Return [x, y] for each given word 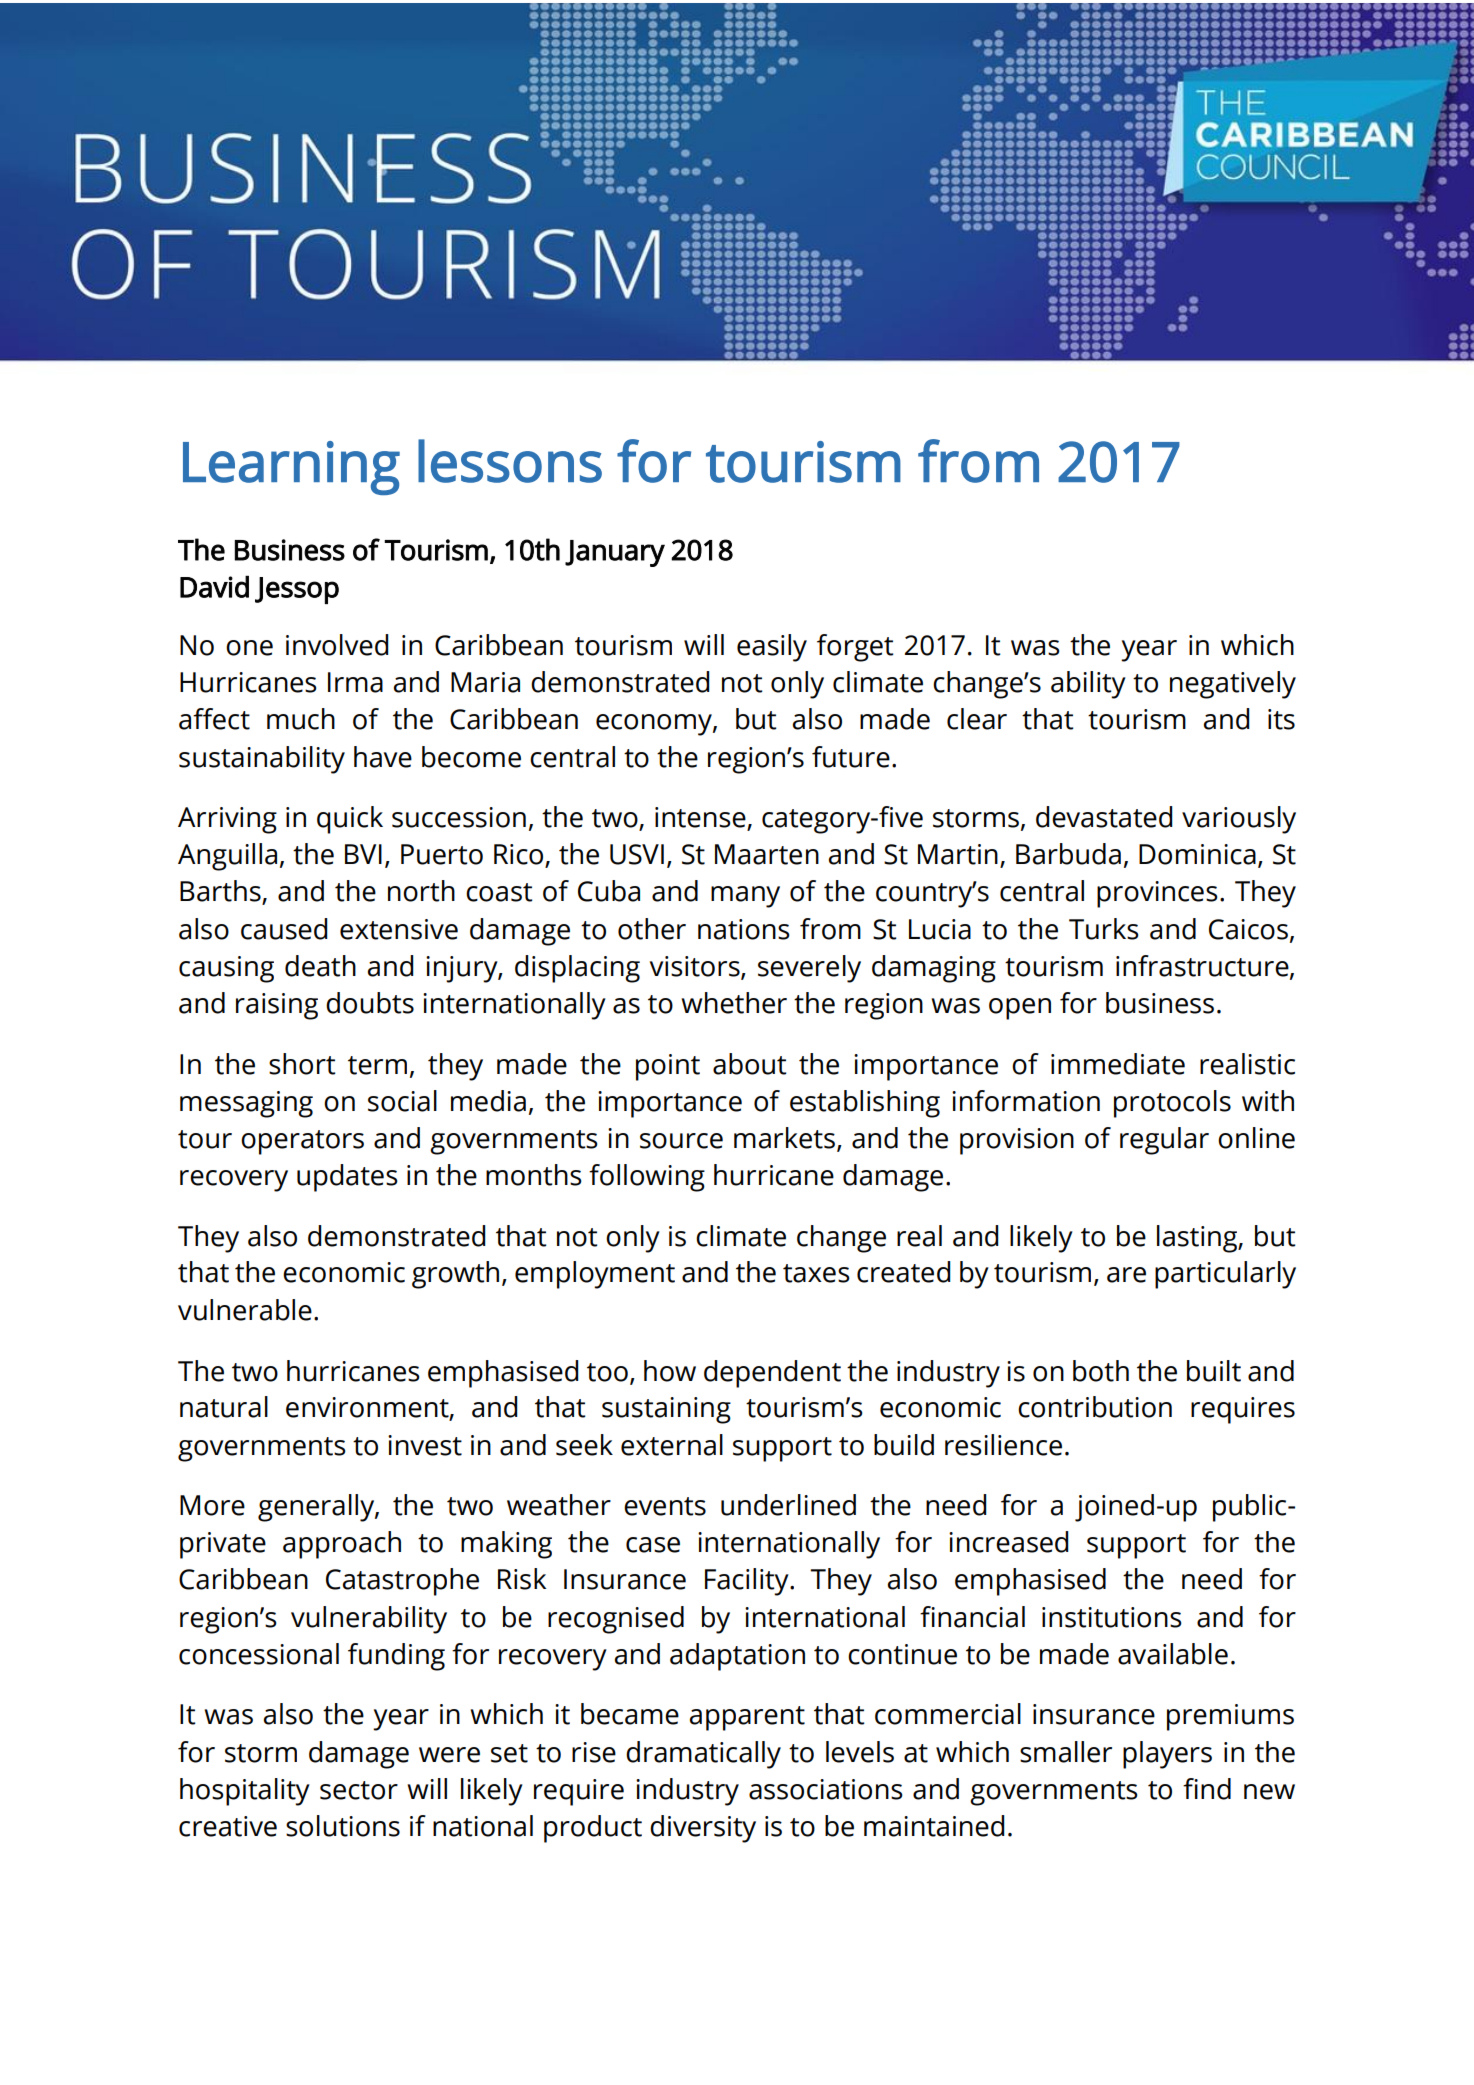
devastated [1104, 817]
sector [359, 1790]
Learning [291, 468]
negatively [1233, 685]
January [615, 553]
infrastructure [1203, 966]
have [383, 757]
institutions [1112, 1617]
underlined [788, 1505]
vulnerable [245, 1310]
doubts [370, 1003]
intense [701, 818]
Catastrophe [402, 1582]
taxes [816, 1273]
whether [734, 1003]
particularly [1225, 1275]
